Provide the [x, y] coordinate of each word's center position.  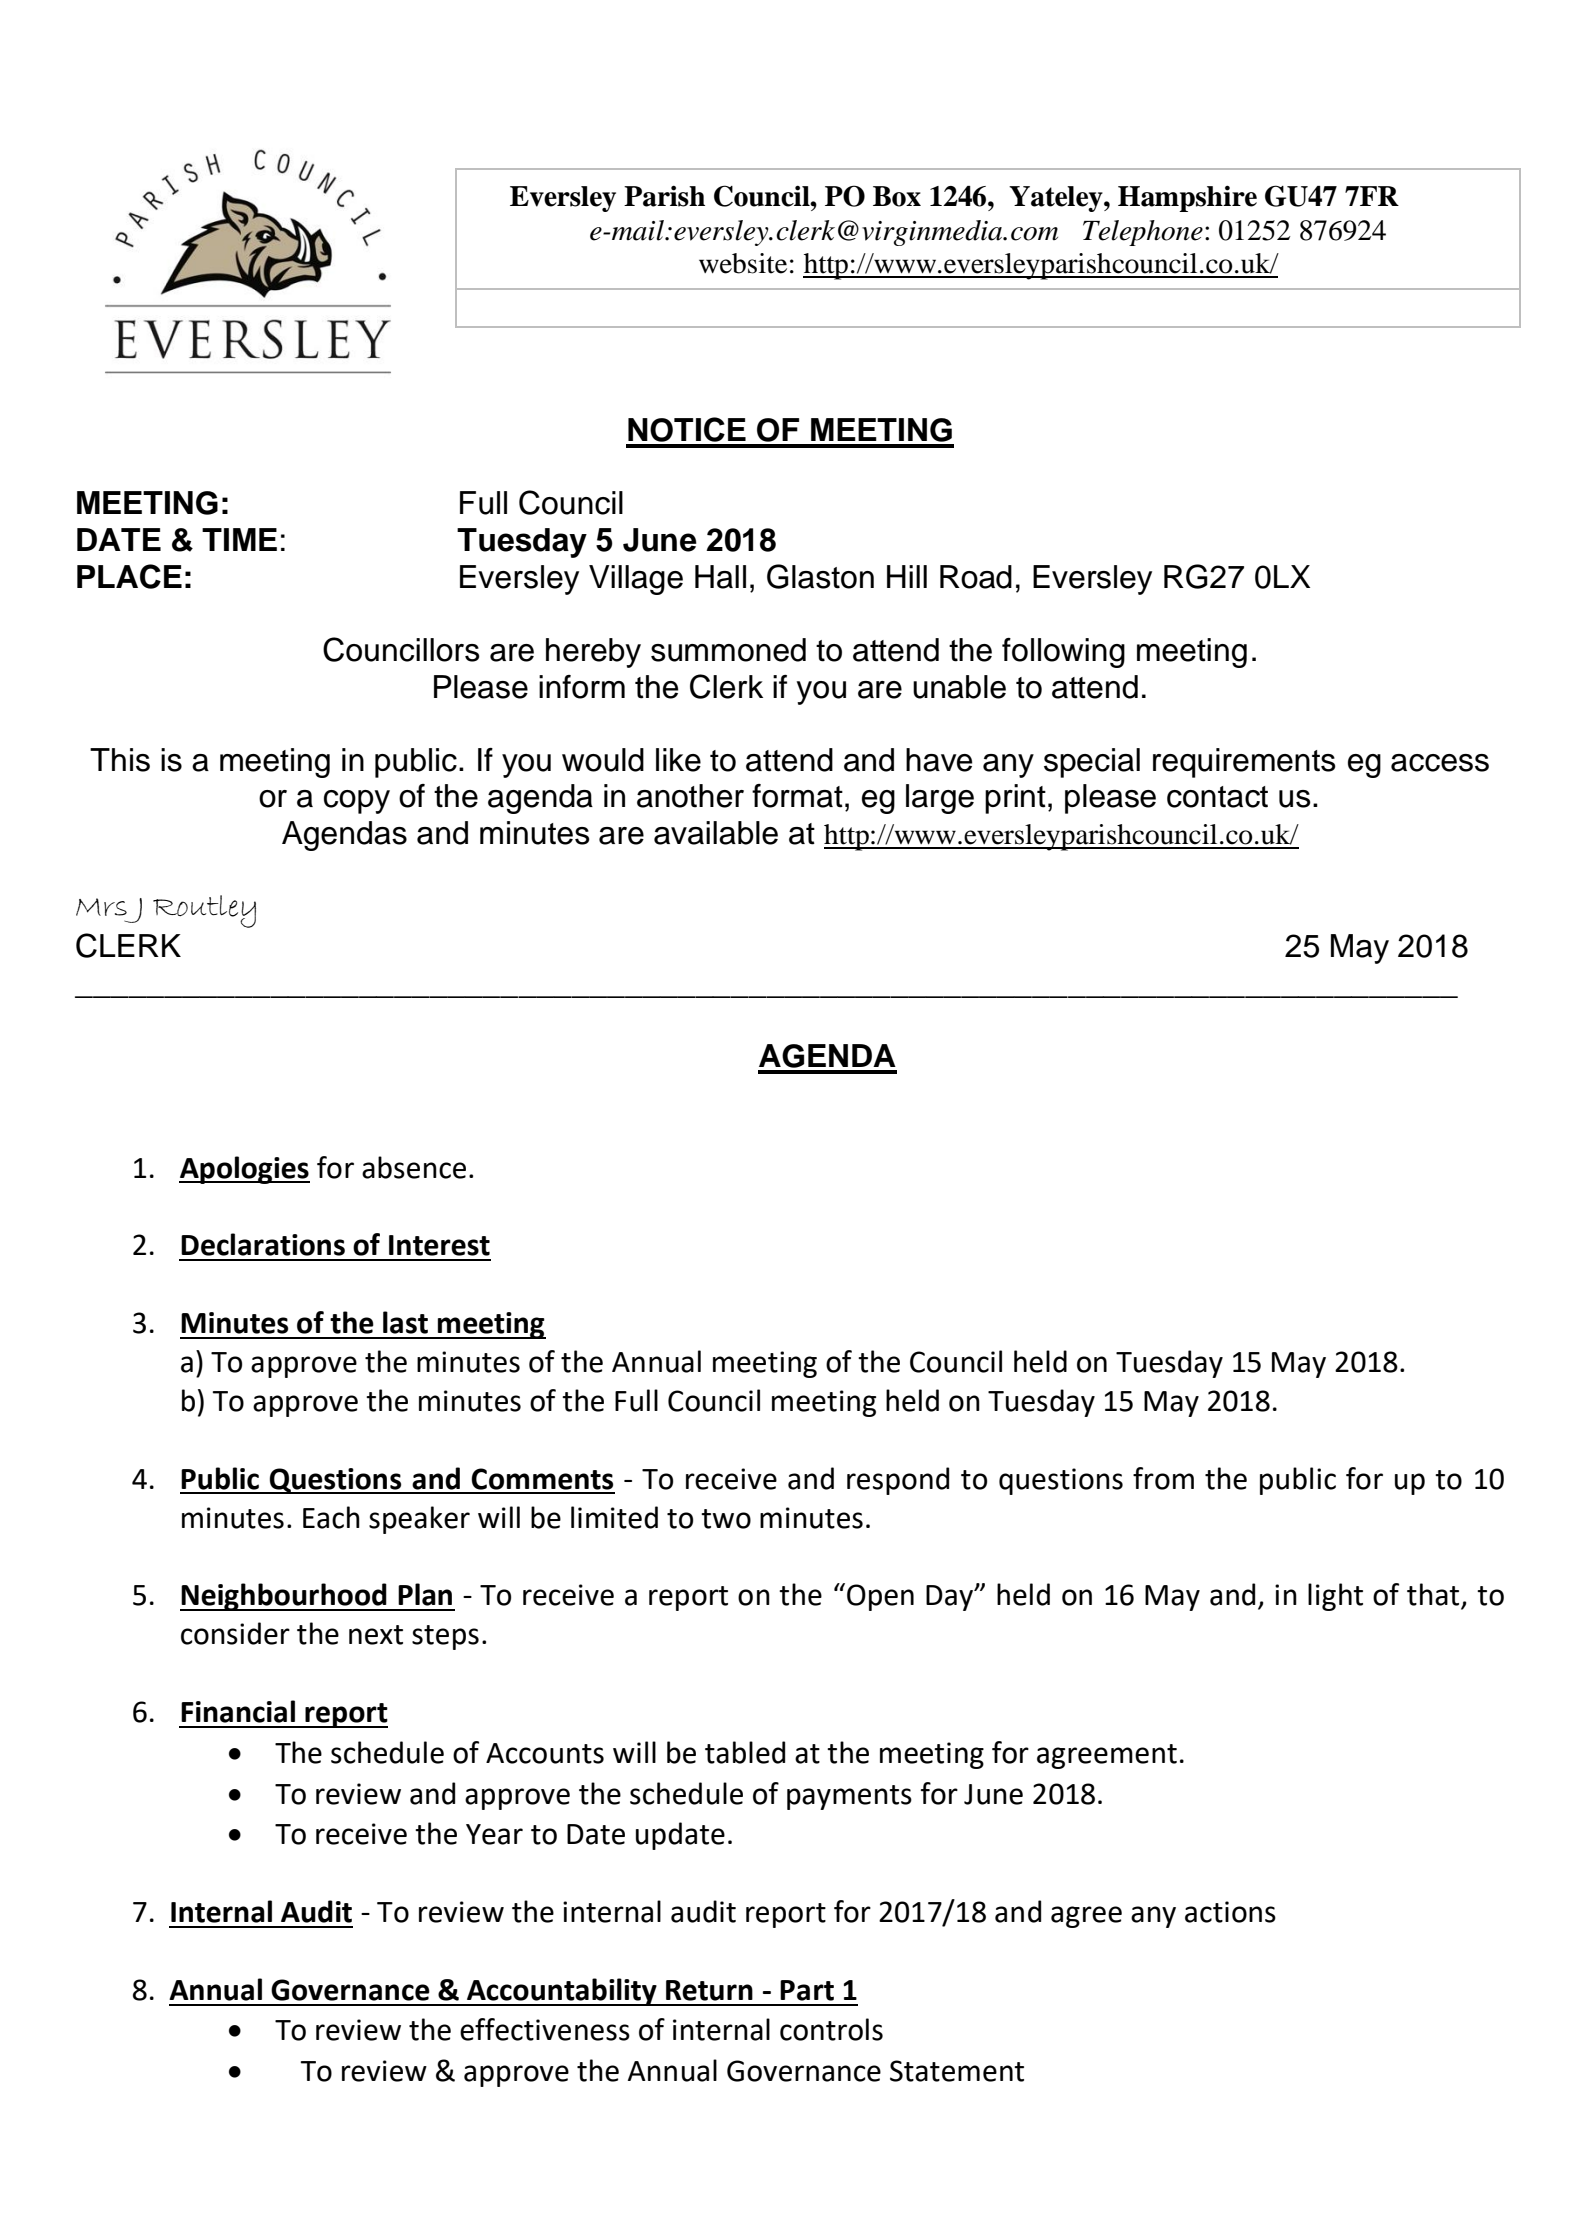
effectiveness [545, 2029]
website [743, 263]
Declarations [263, 1244]
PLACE [129, 576]
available [716, 833]
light [1335, 1597]
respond [898, 1481]
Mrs [101, 907]
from [1163, 1478]
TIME [239, 539]
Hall [720, 577]
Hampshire [1187, 198]
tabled [745, 1752]
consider [235, 1633]
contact [1217, 797]
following [1063, 653]
